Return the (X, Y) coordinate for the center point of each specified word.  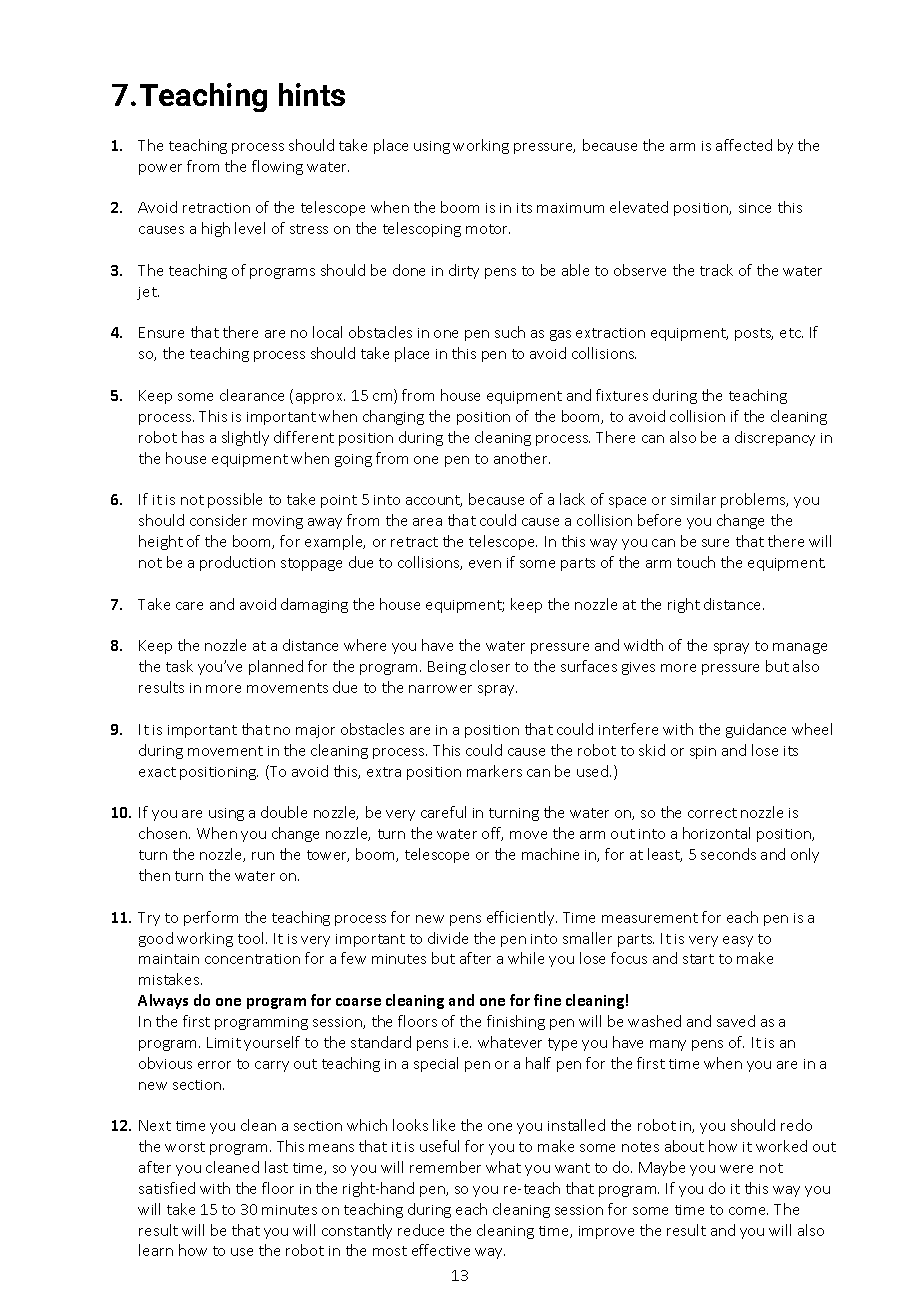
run (263, 856)
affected (744, 145)
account (434, 501)
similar (693, 499)
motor (488, 229)
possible (235, 500)
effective (441, 1250)
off (492, 834)
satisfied (167, 1188)
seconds (728, 854)
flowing (277, 167)
